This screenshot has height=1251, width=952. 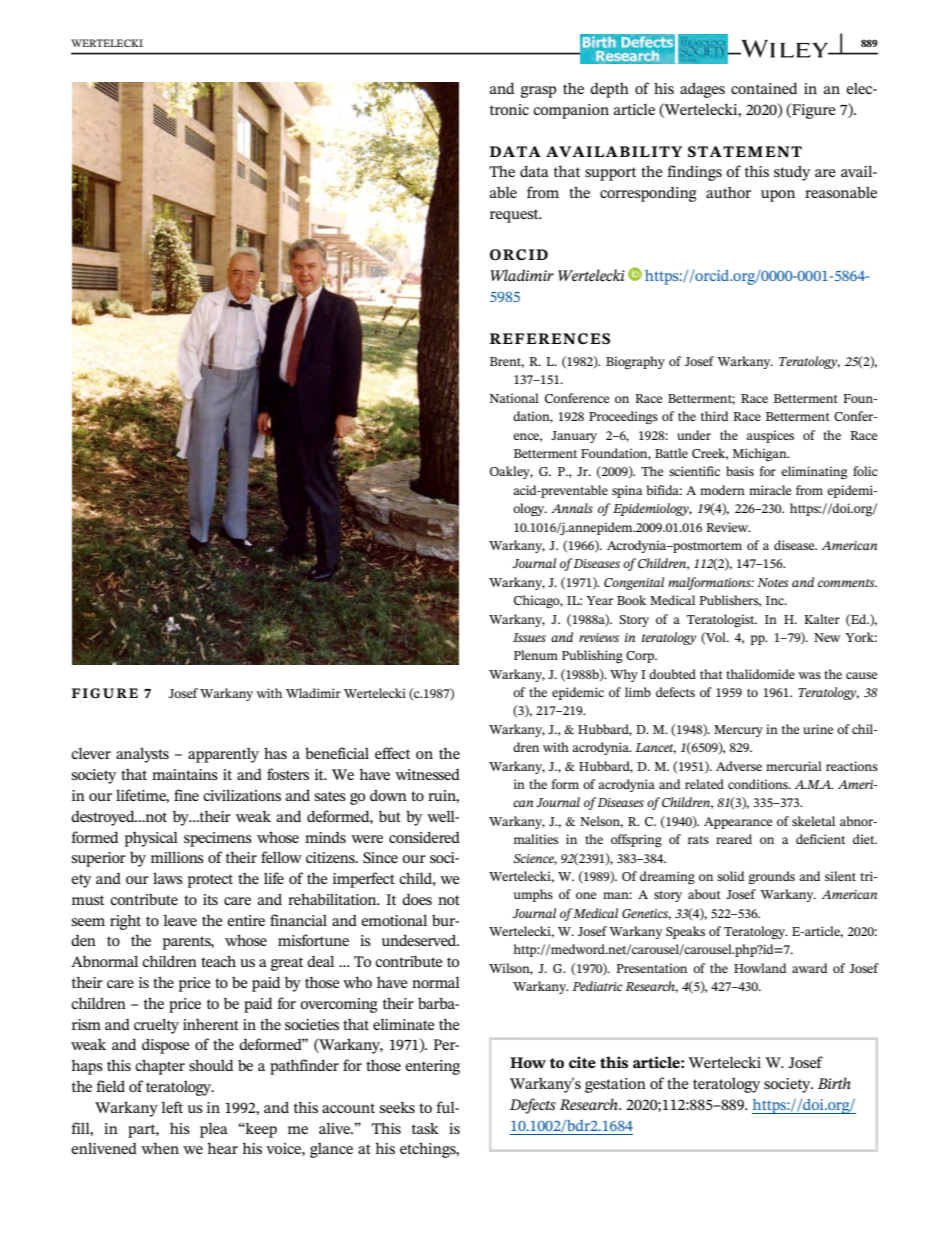 What do you see at coordinates (186, 795) in the screenshot?
I see `fine` at bounding box center [186, 795].
